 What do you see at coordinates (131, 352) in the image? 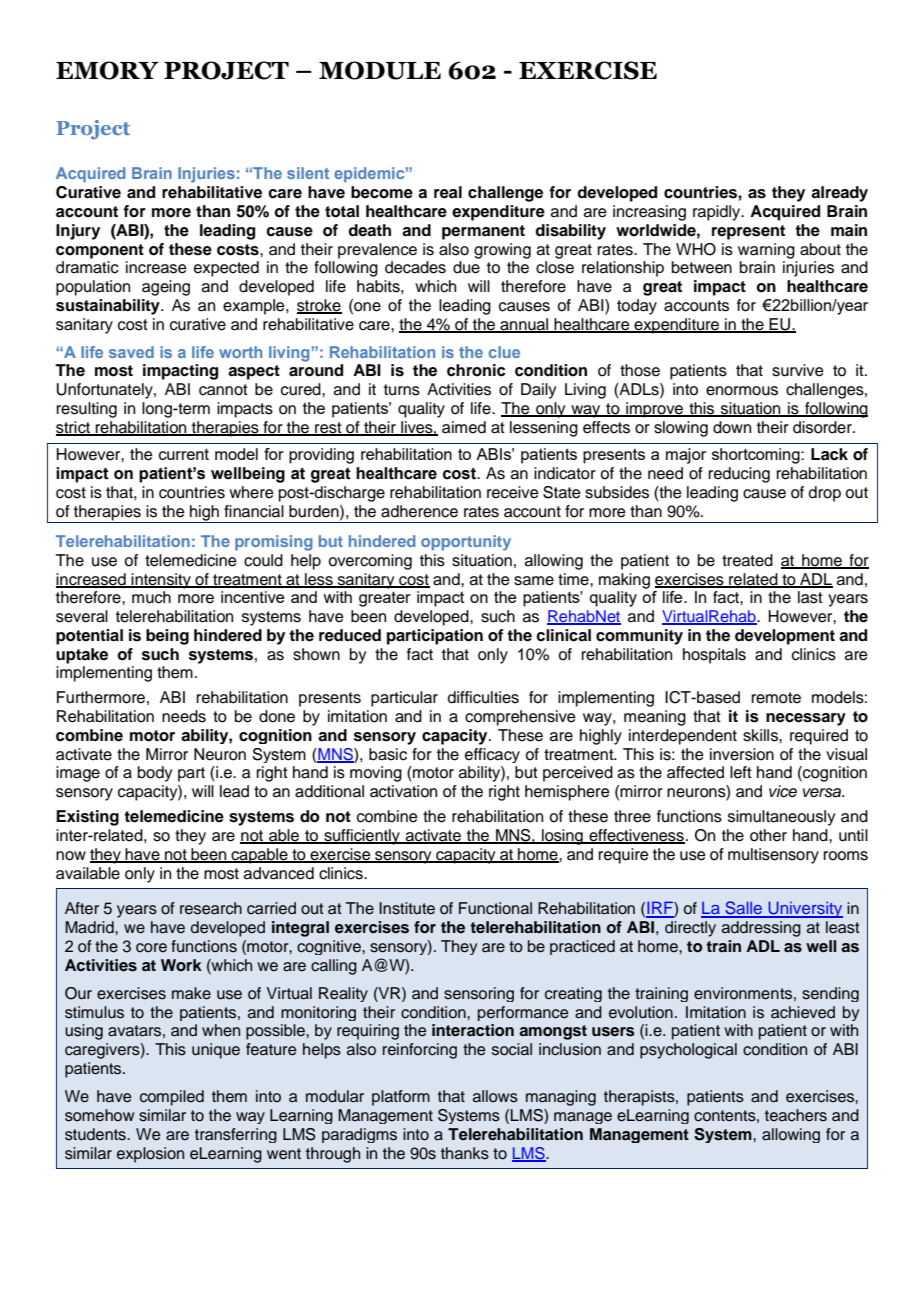
I see `saved` at bounding box center [131, 352].
